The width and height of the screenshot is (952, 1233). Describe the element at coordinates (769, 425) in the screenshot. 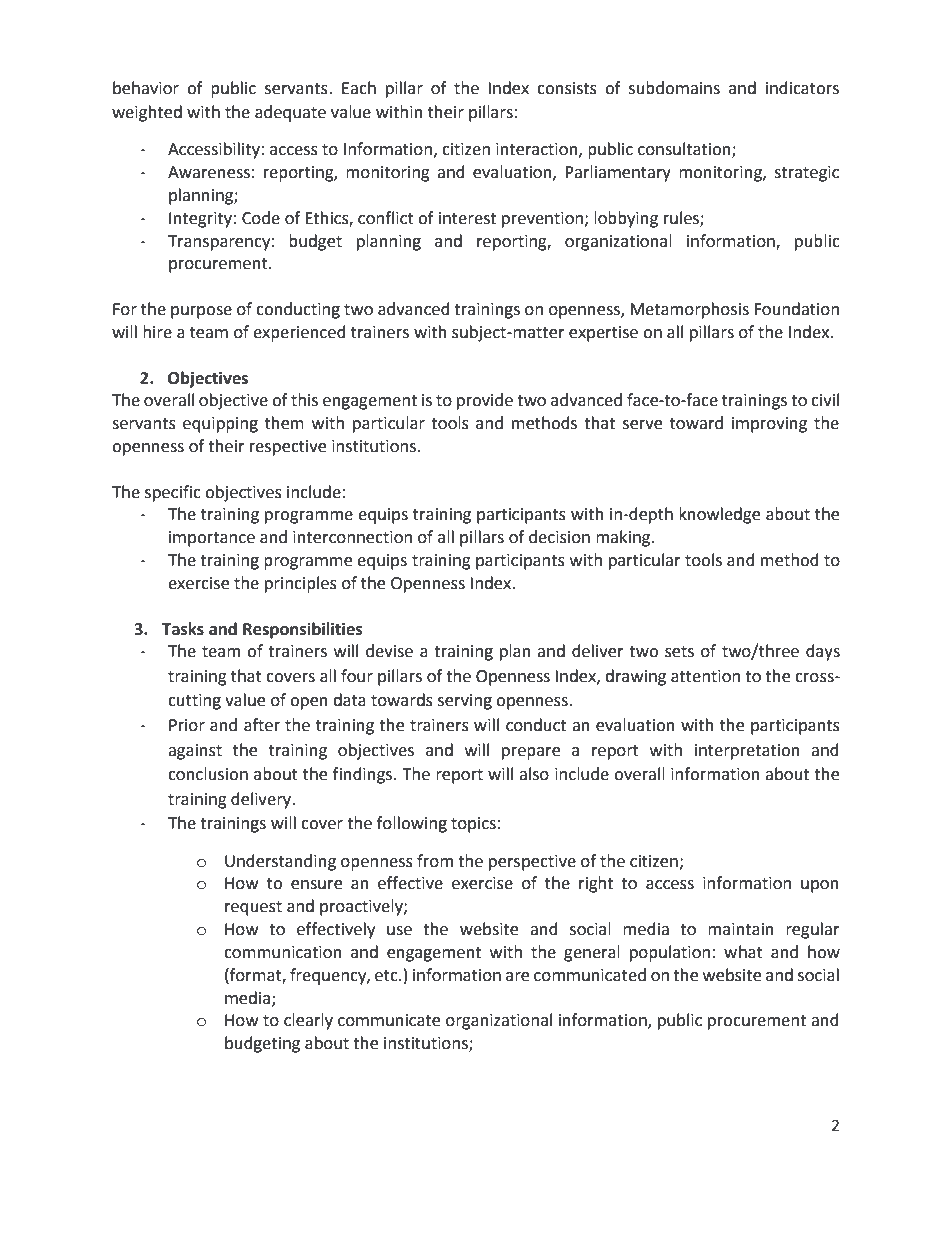

I see `improving` at that location.
